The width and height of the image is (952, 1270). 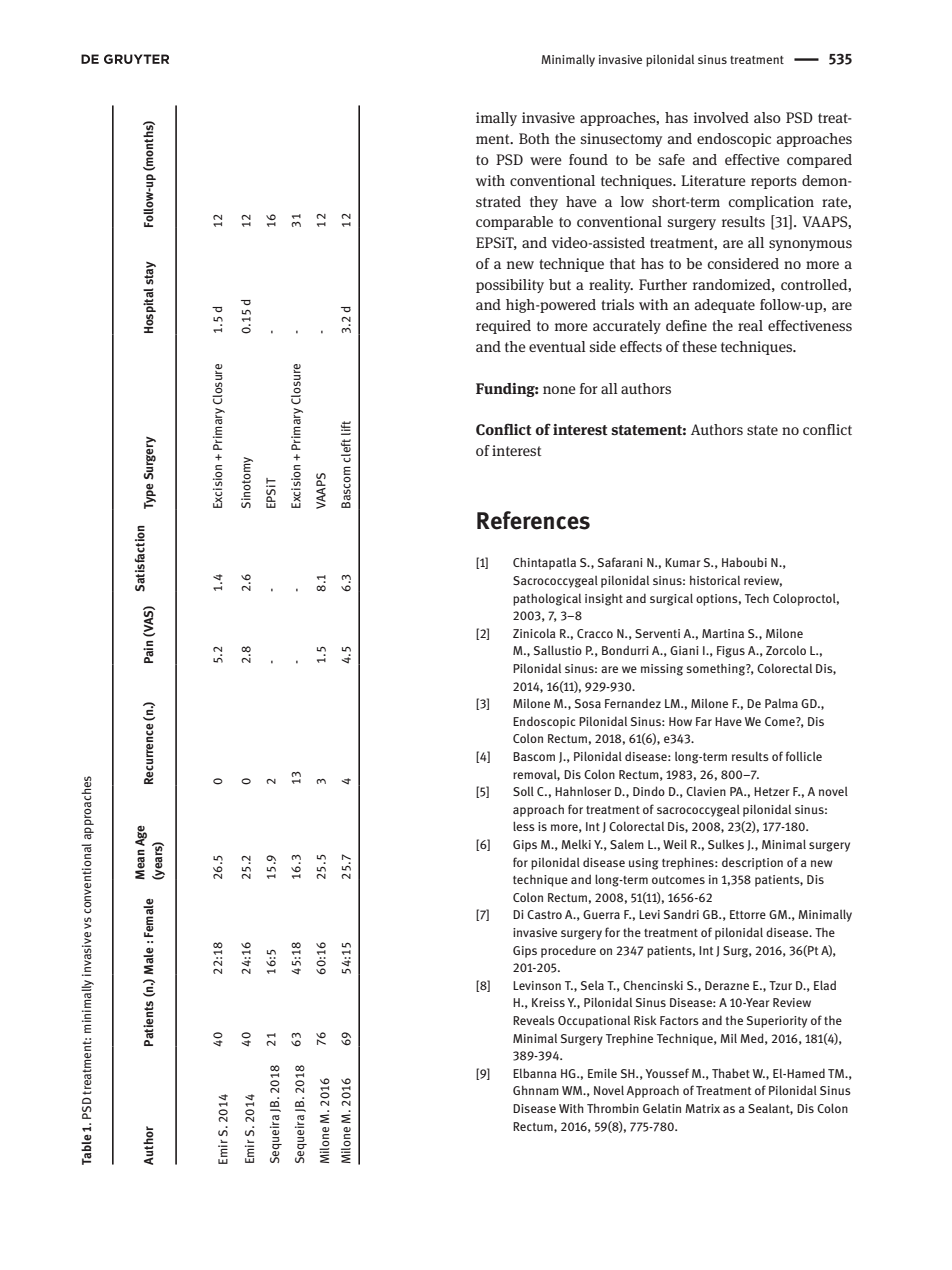 I want to click on reports, so click(x=774, y=182).
